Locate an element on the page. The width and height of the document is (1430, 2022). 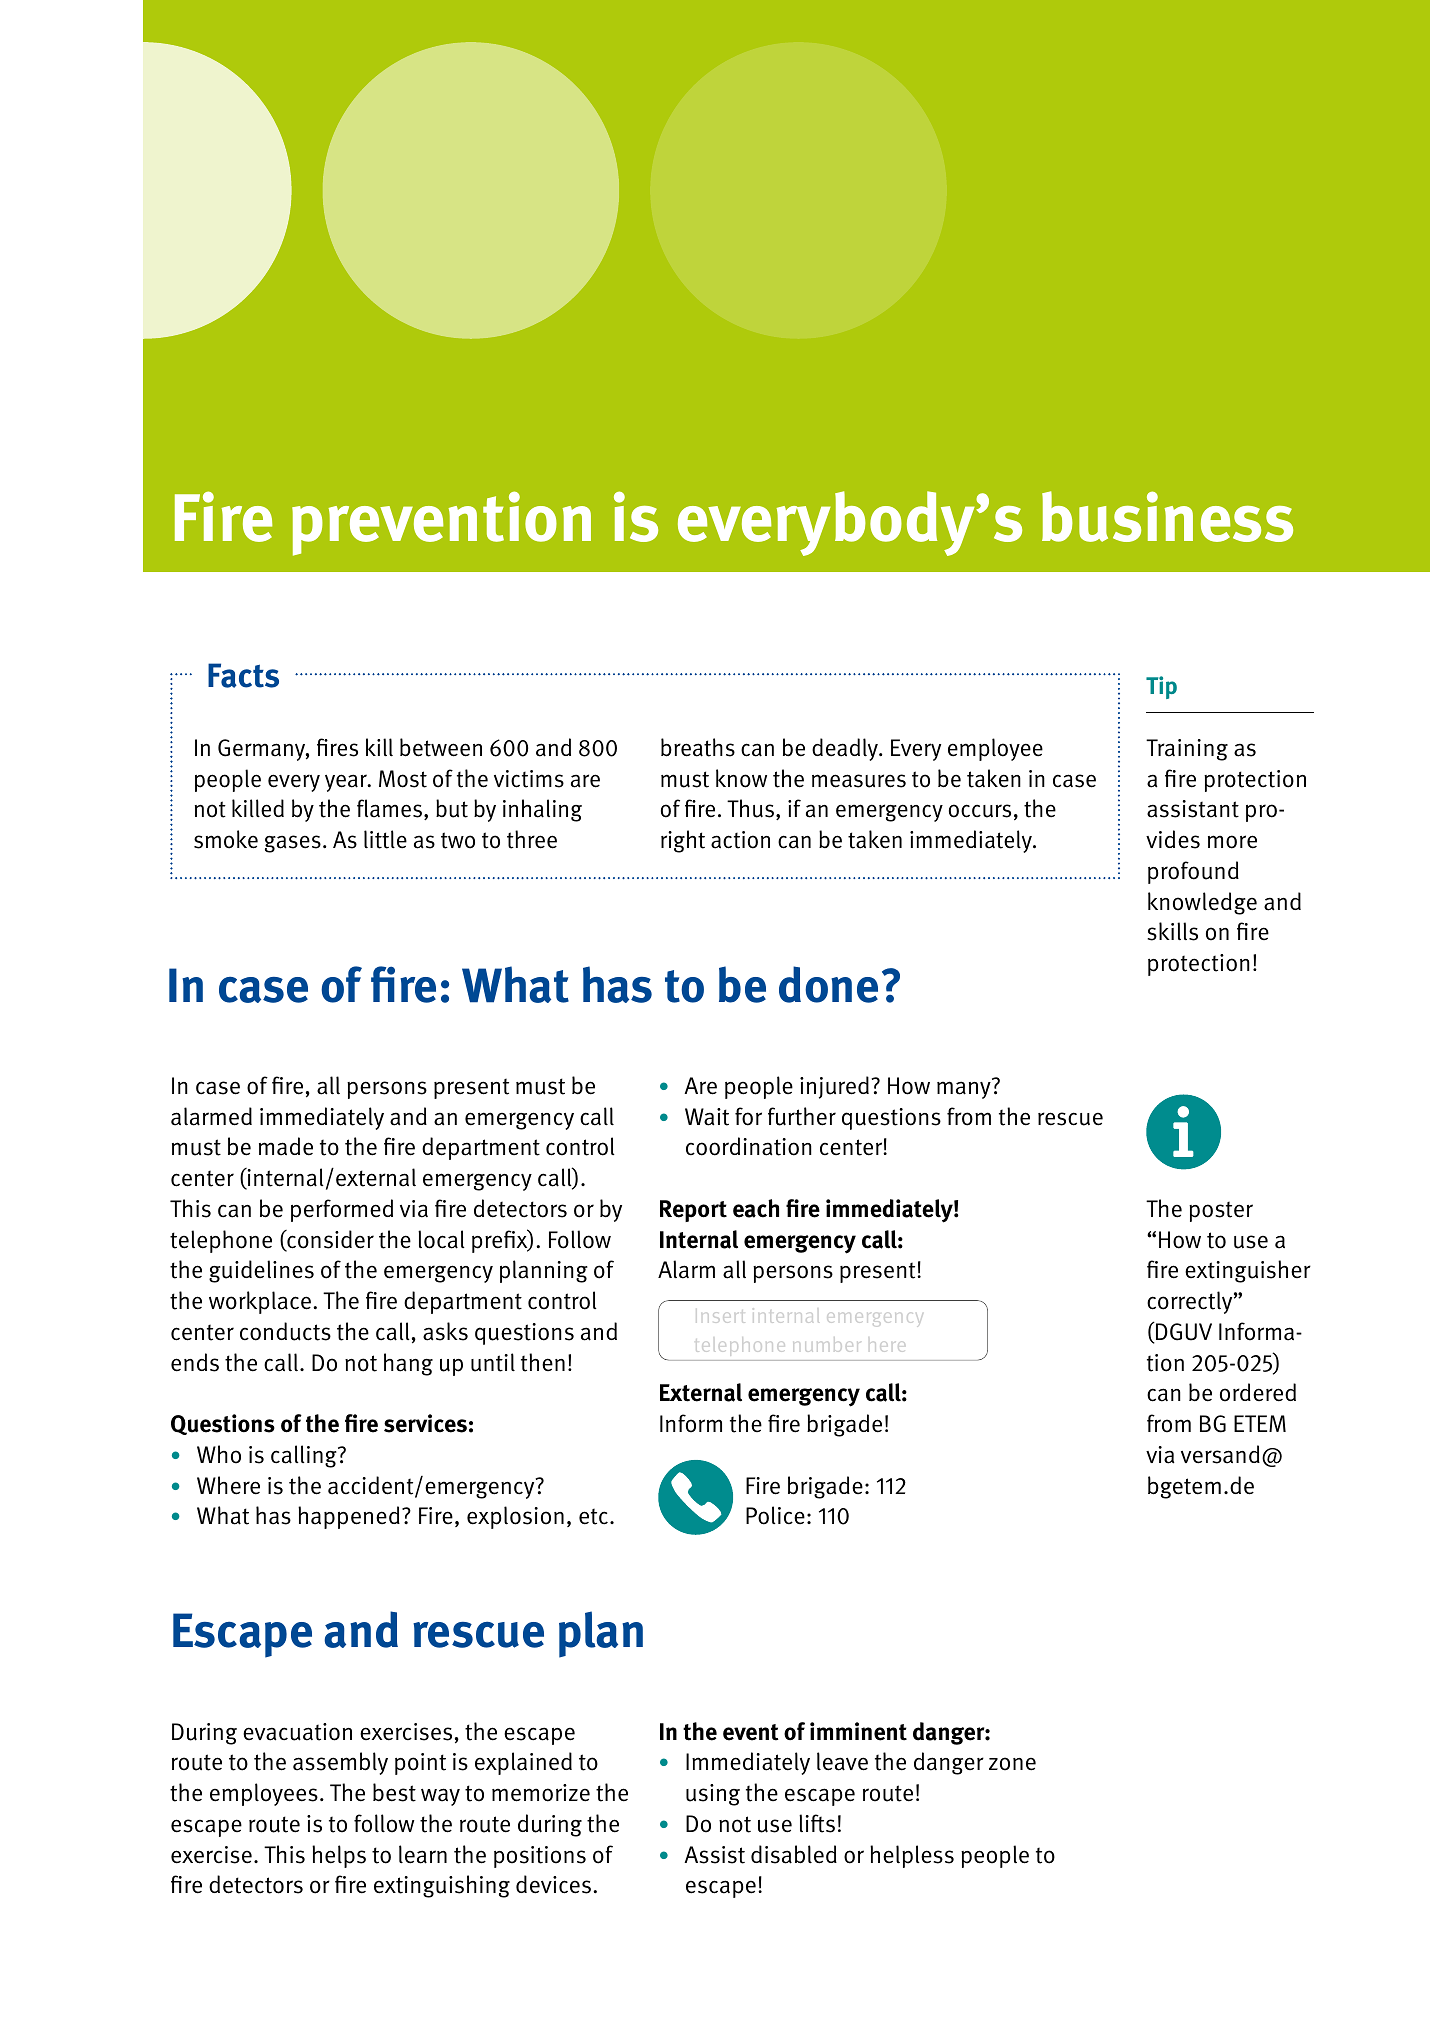
disabled is located at coordinates (794, 1854).
